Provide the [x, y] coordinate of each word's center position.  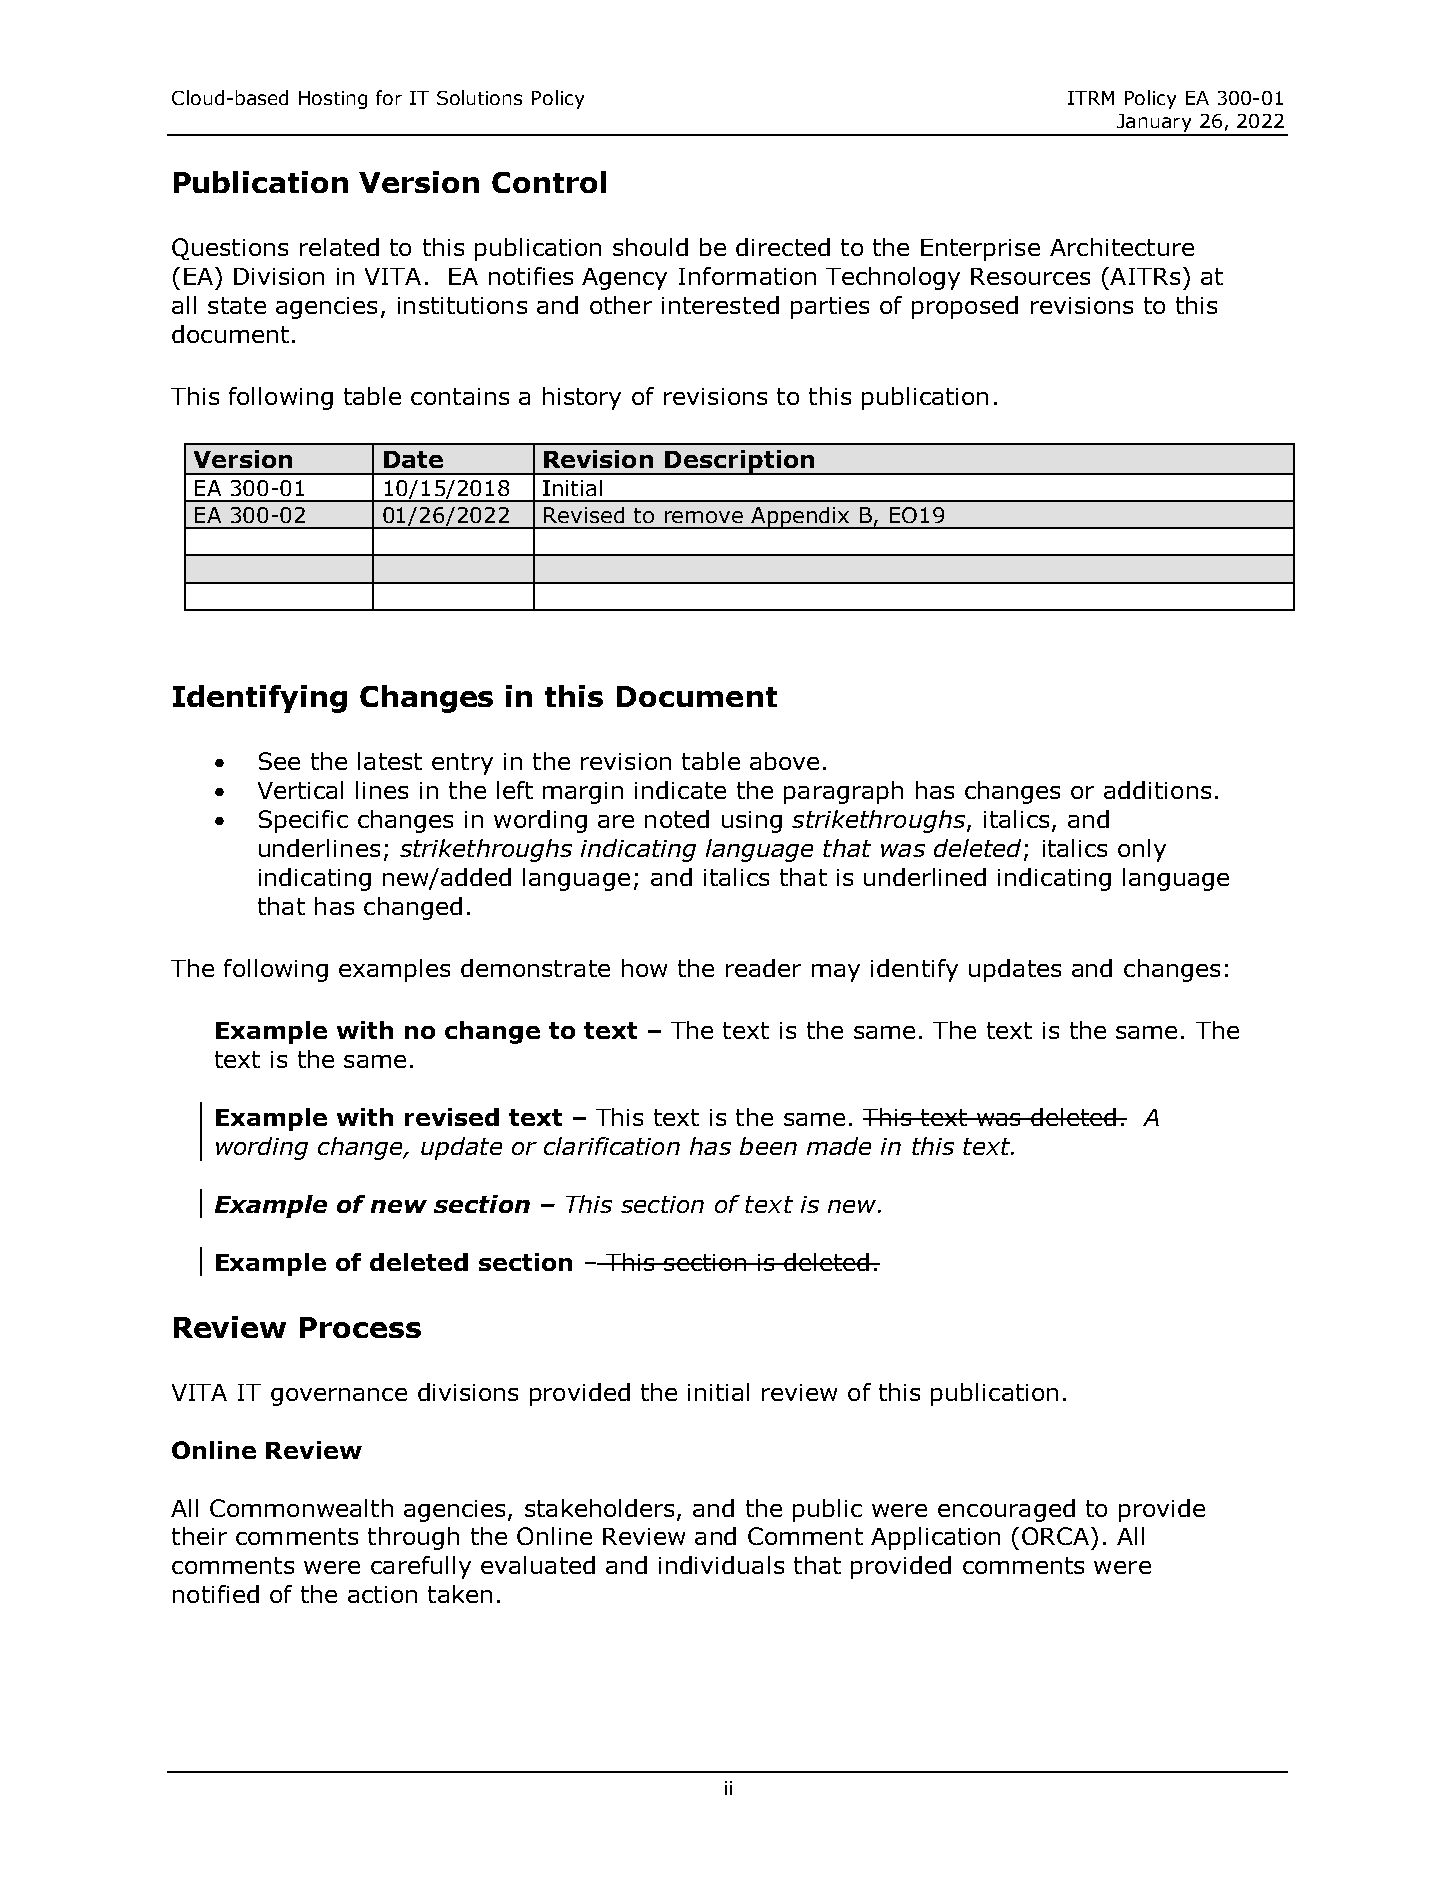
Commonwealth [301, 1508]
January [1154, 124]
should [650, 247]
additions [1157, 790]
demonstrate [535, 968]
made [839, 1146]
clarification [612, 1146]
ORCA [1057, 1536]
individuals [721, 1565]
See [279, 761]
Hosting [333, 100]
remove [704, 517]
